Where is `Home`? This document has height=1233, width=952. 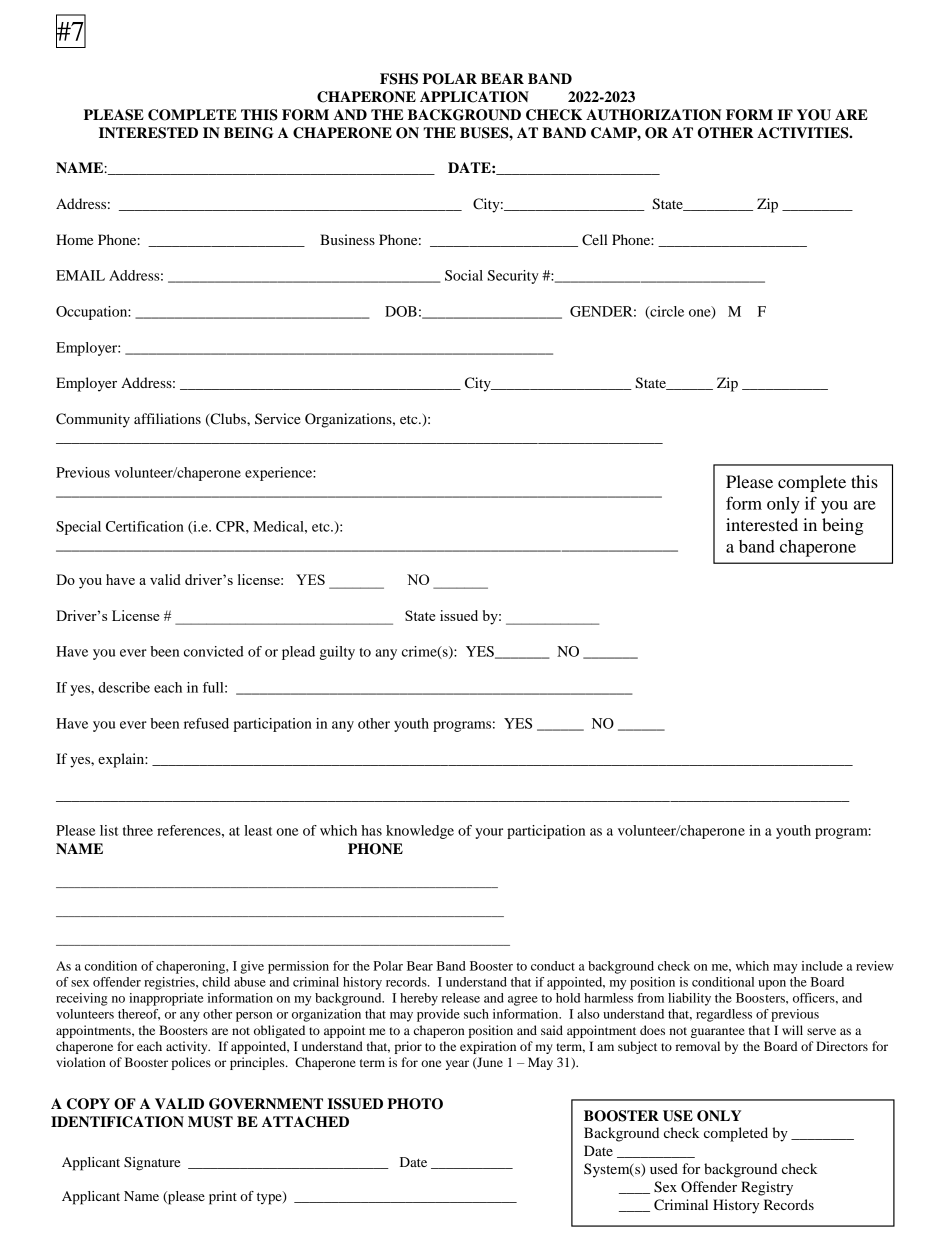 Home is located at coordinates (74, 239).
